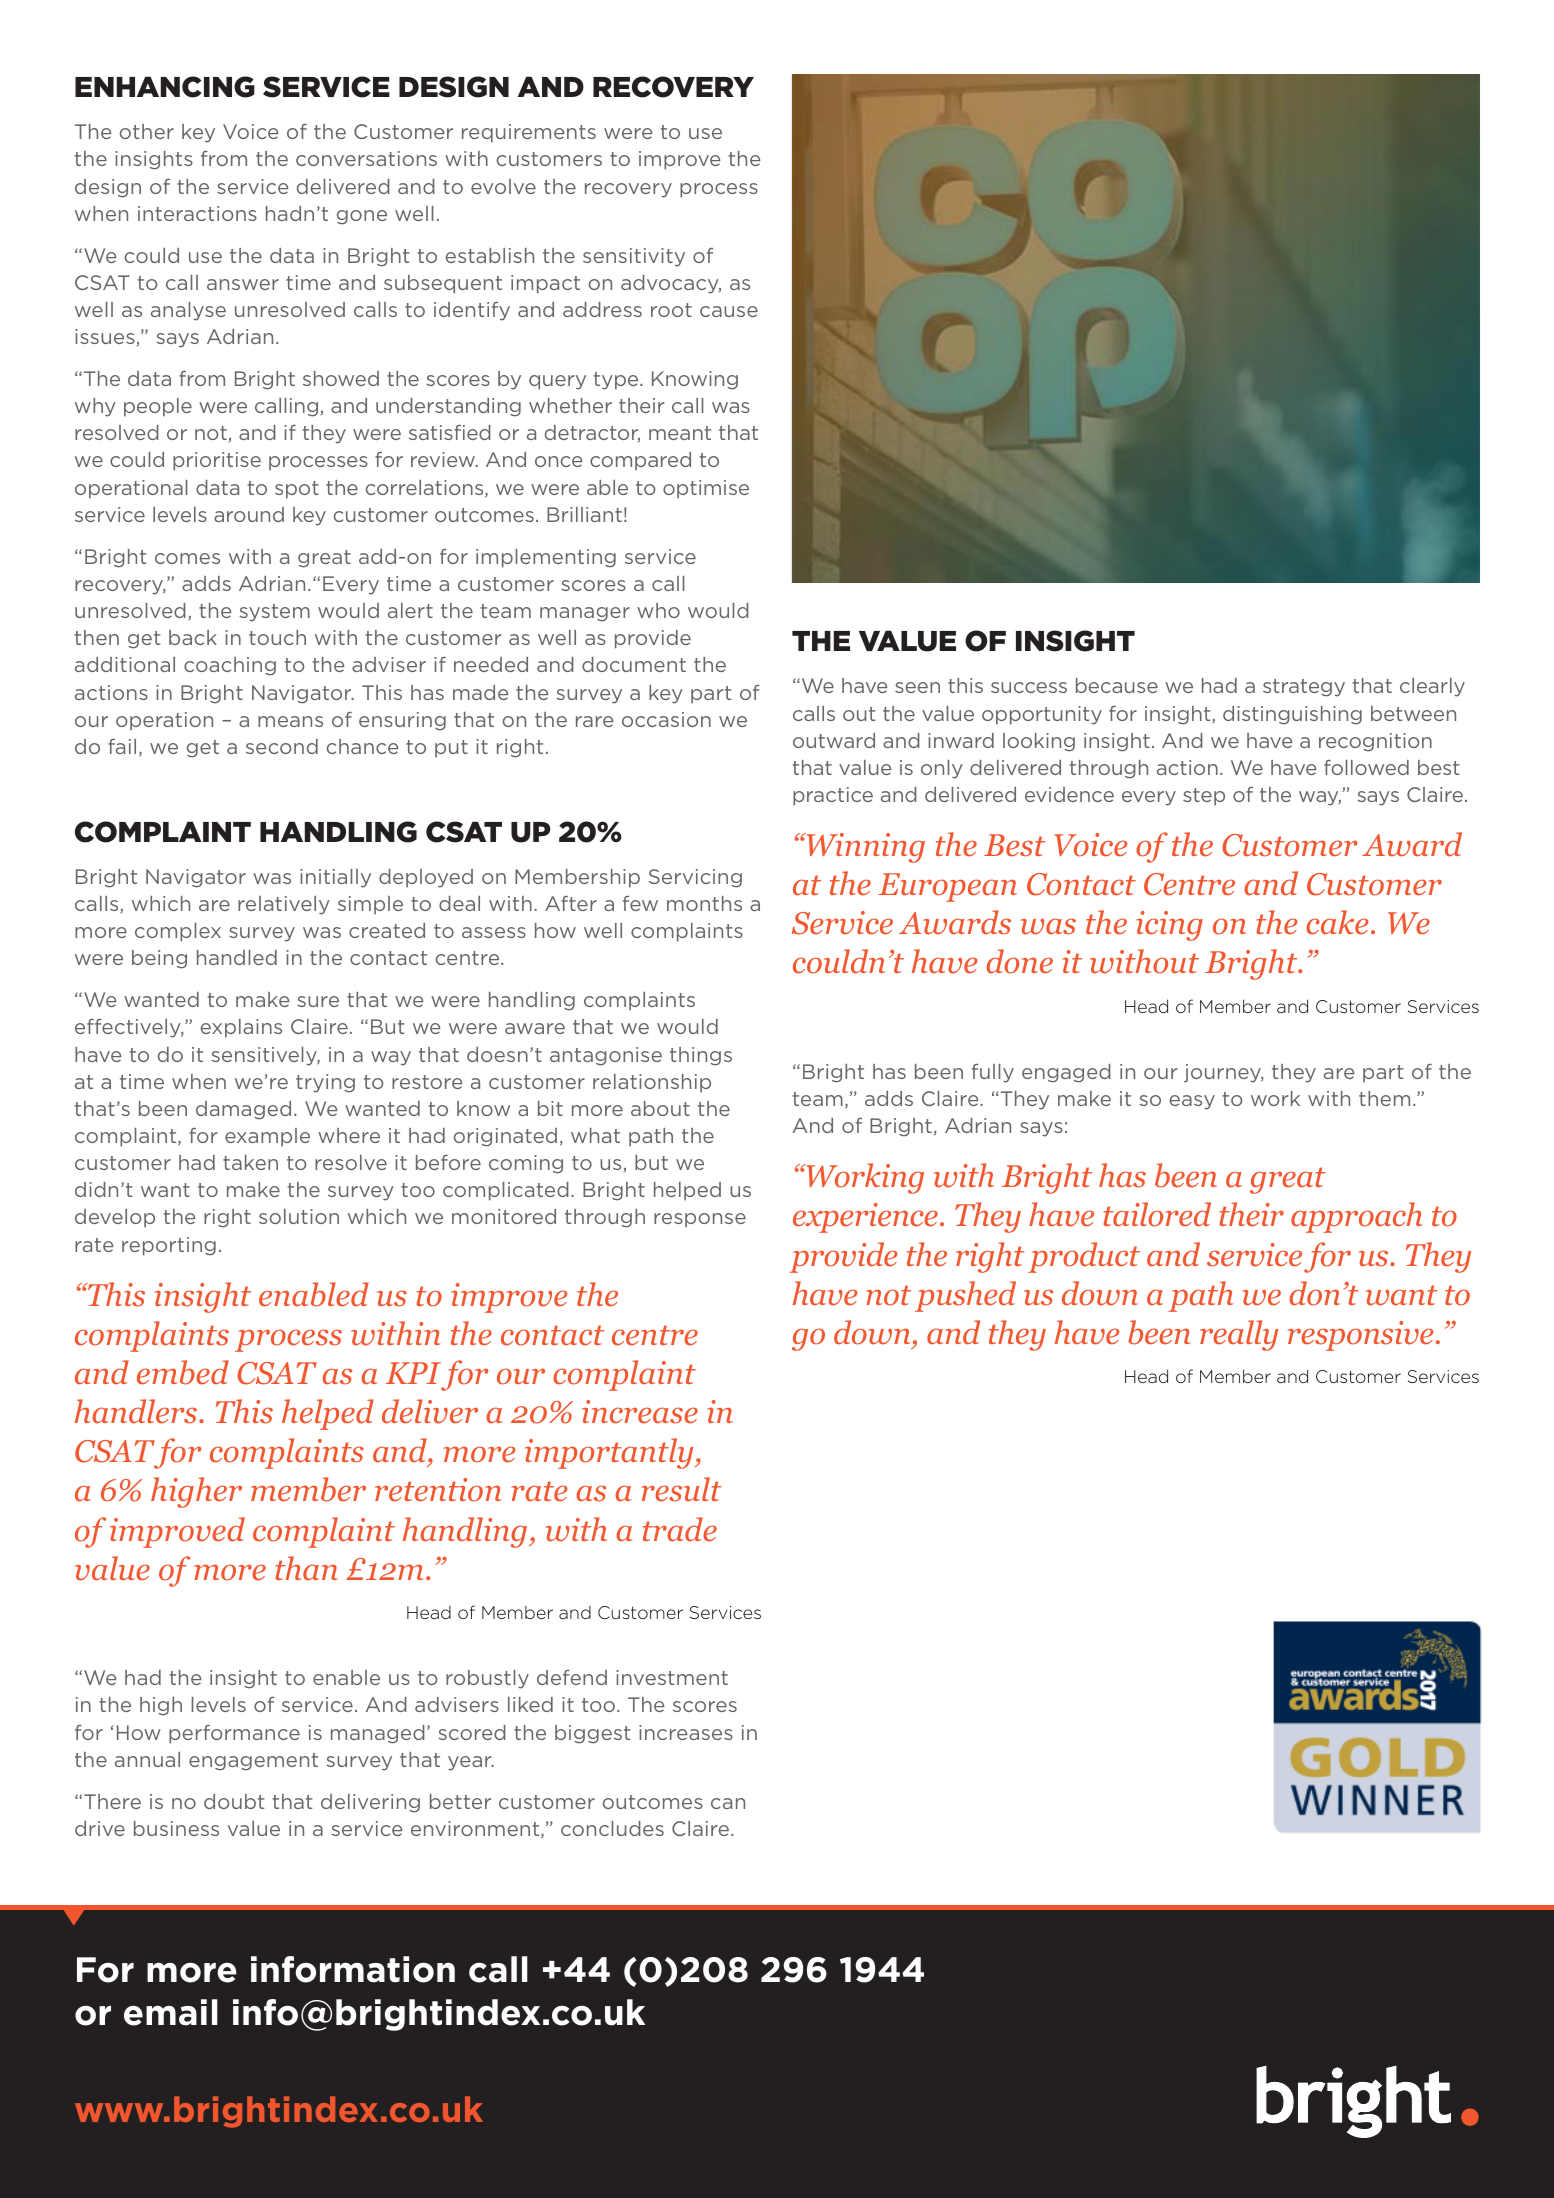 This screenshot has height=2198, width=1554. Describe the element at coordinates (671, 310) in the screenshot. I see `root` at that location.
